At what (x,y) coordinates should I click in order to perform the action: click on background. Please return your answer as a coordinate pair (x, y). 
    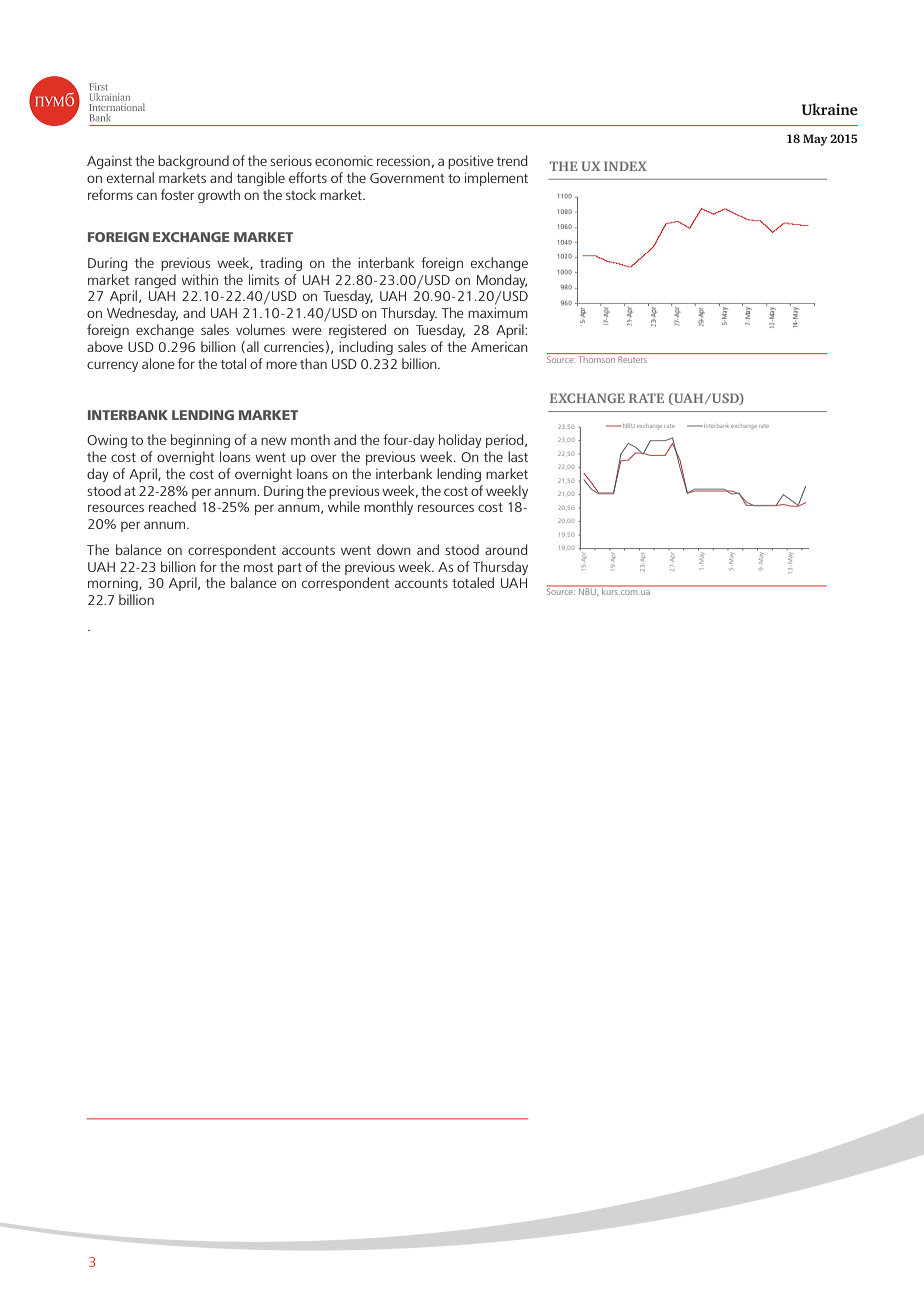
    Looking at the image, I should click on (193, 162).
